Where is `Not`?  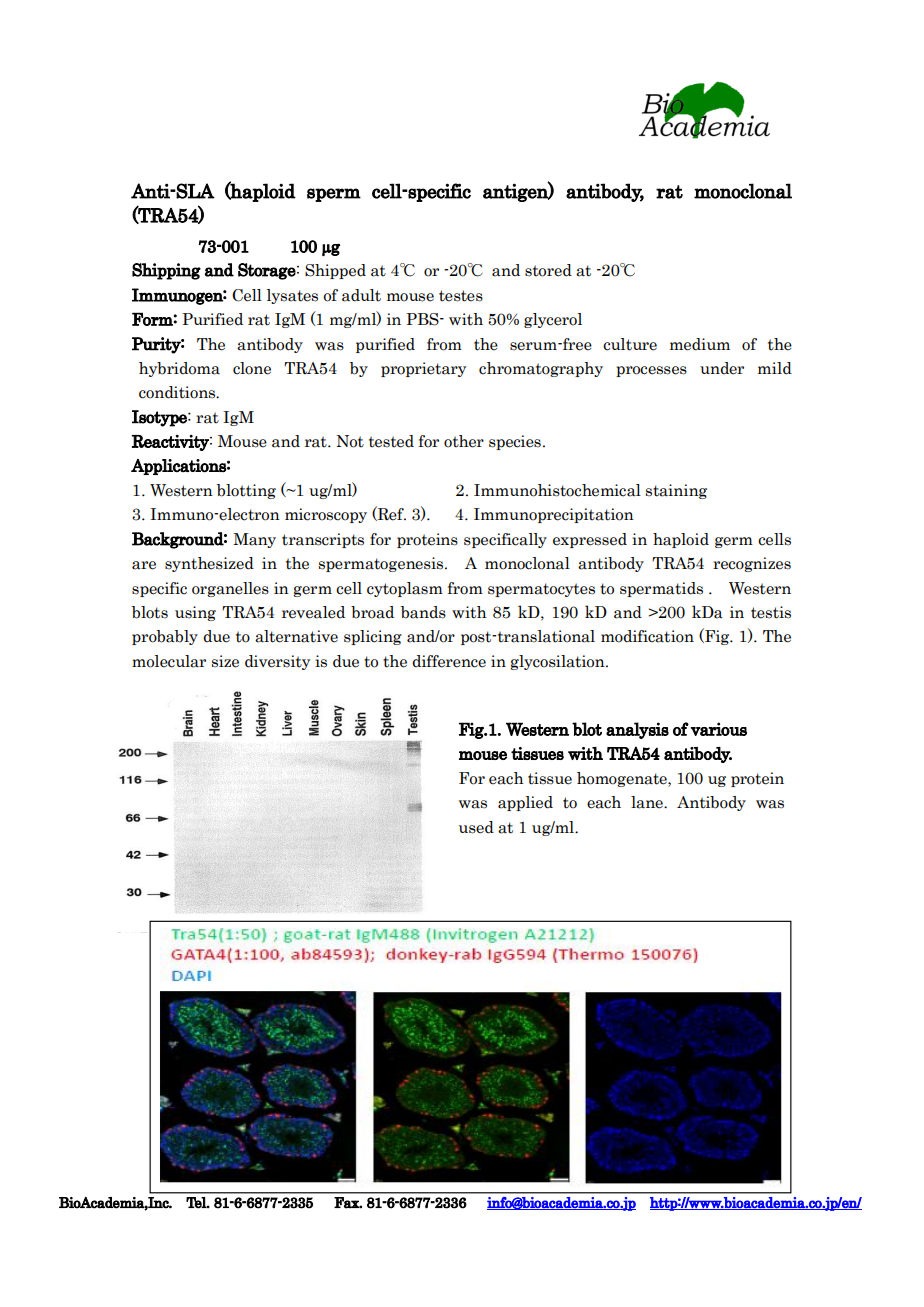 Not is located at coordinates (350, 441).
